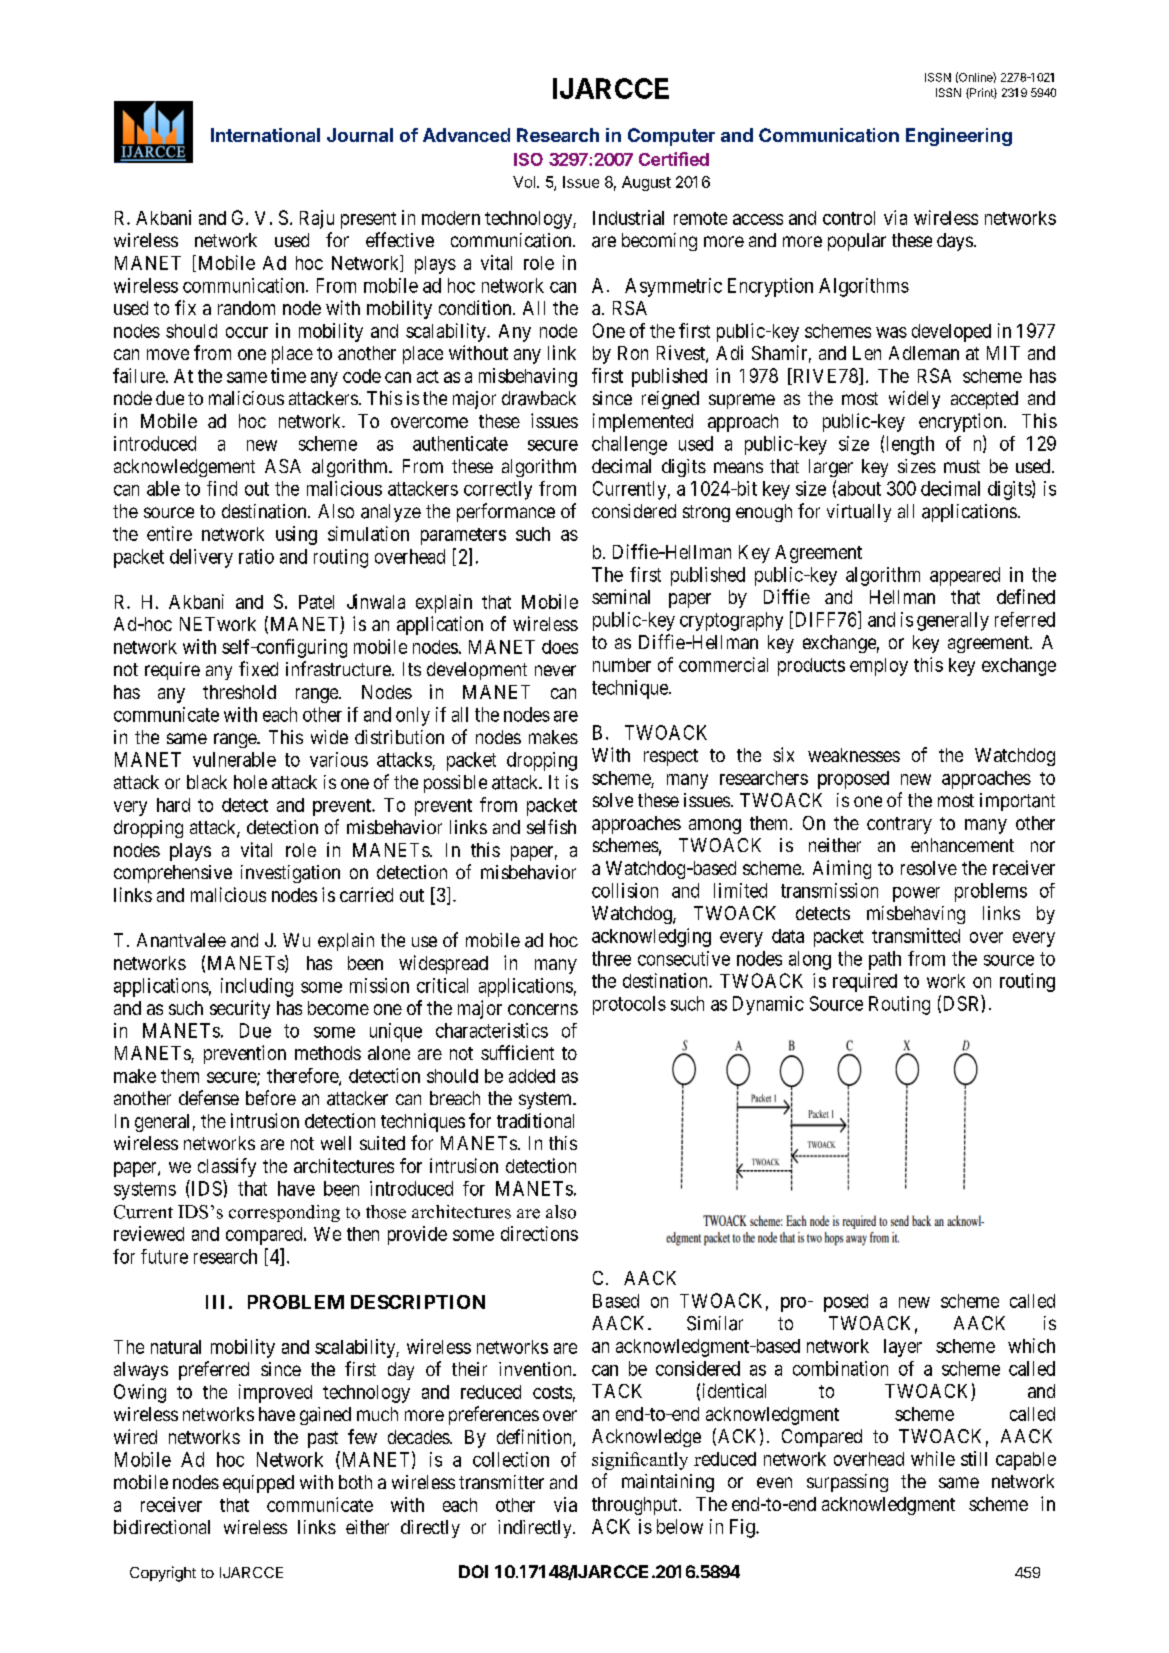 The image size is (1169, 1653). Describe the element at coordinates (646, 183) in the screenshot. I see `August` at that location.
